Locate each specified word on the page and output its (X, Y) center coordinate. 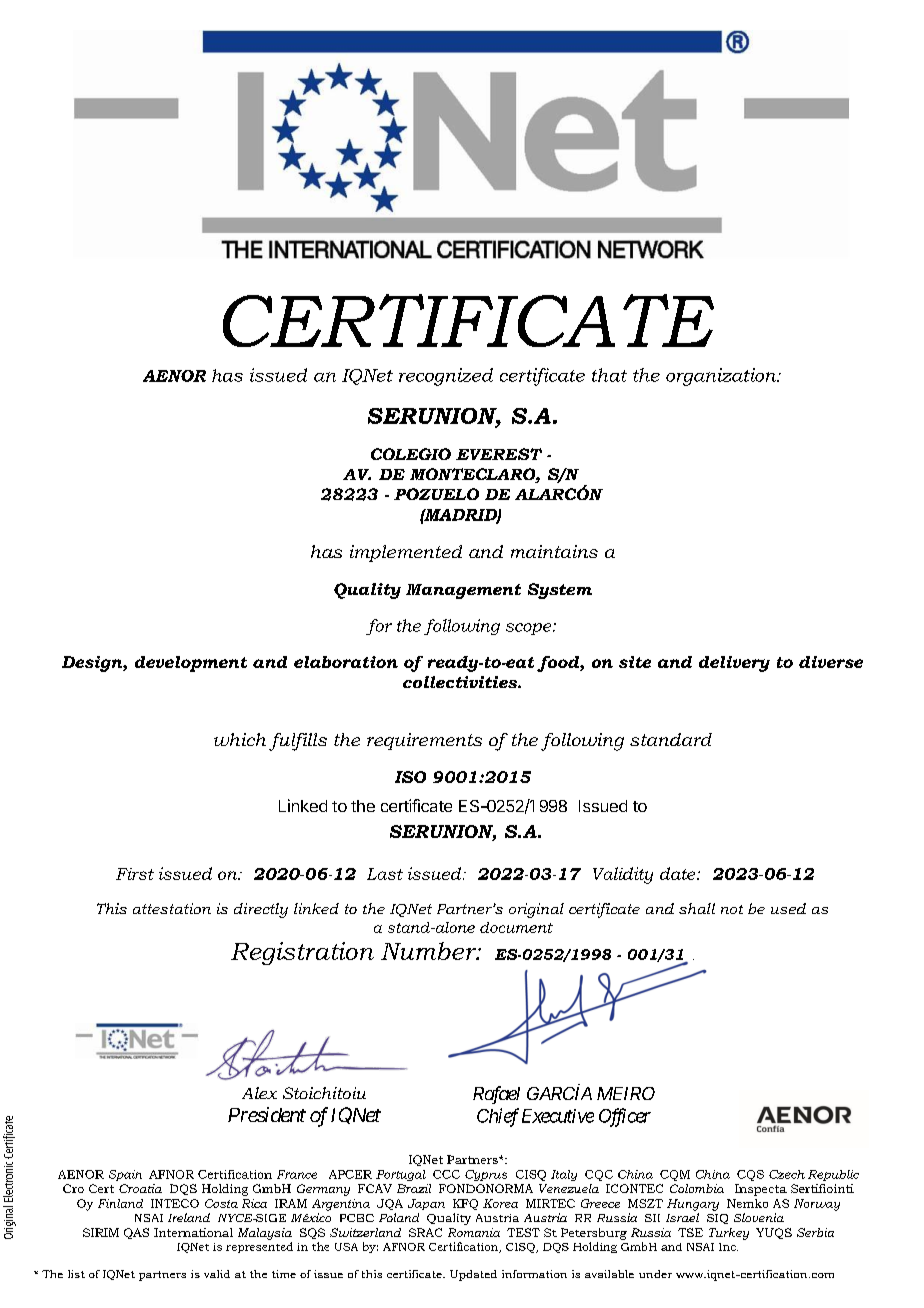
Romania (474, 1232)
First (135, 874)
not (732, 909)
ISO (410, 777)
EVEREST (499, 454)
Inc (728, 1247)
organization (722, 377)
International (193, 1232)
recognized (446, 377)
